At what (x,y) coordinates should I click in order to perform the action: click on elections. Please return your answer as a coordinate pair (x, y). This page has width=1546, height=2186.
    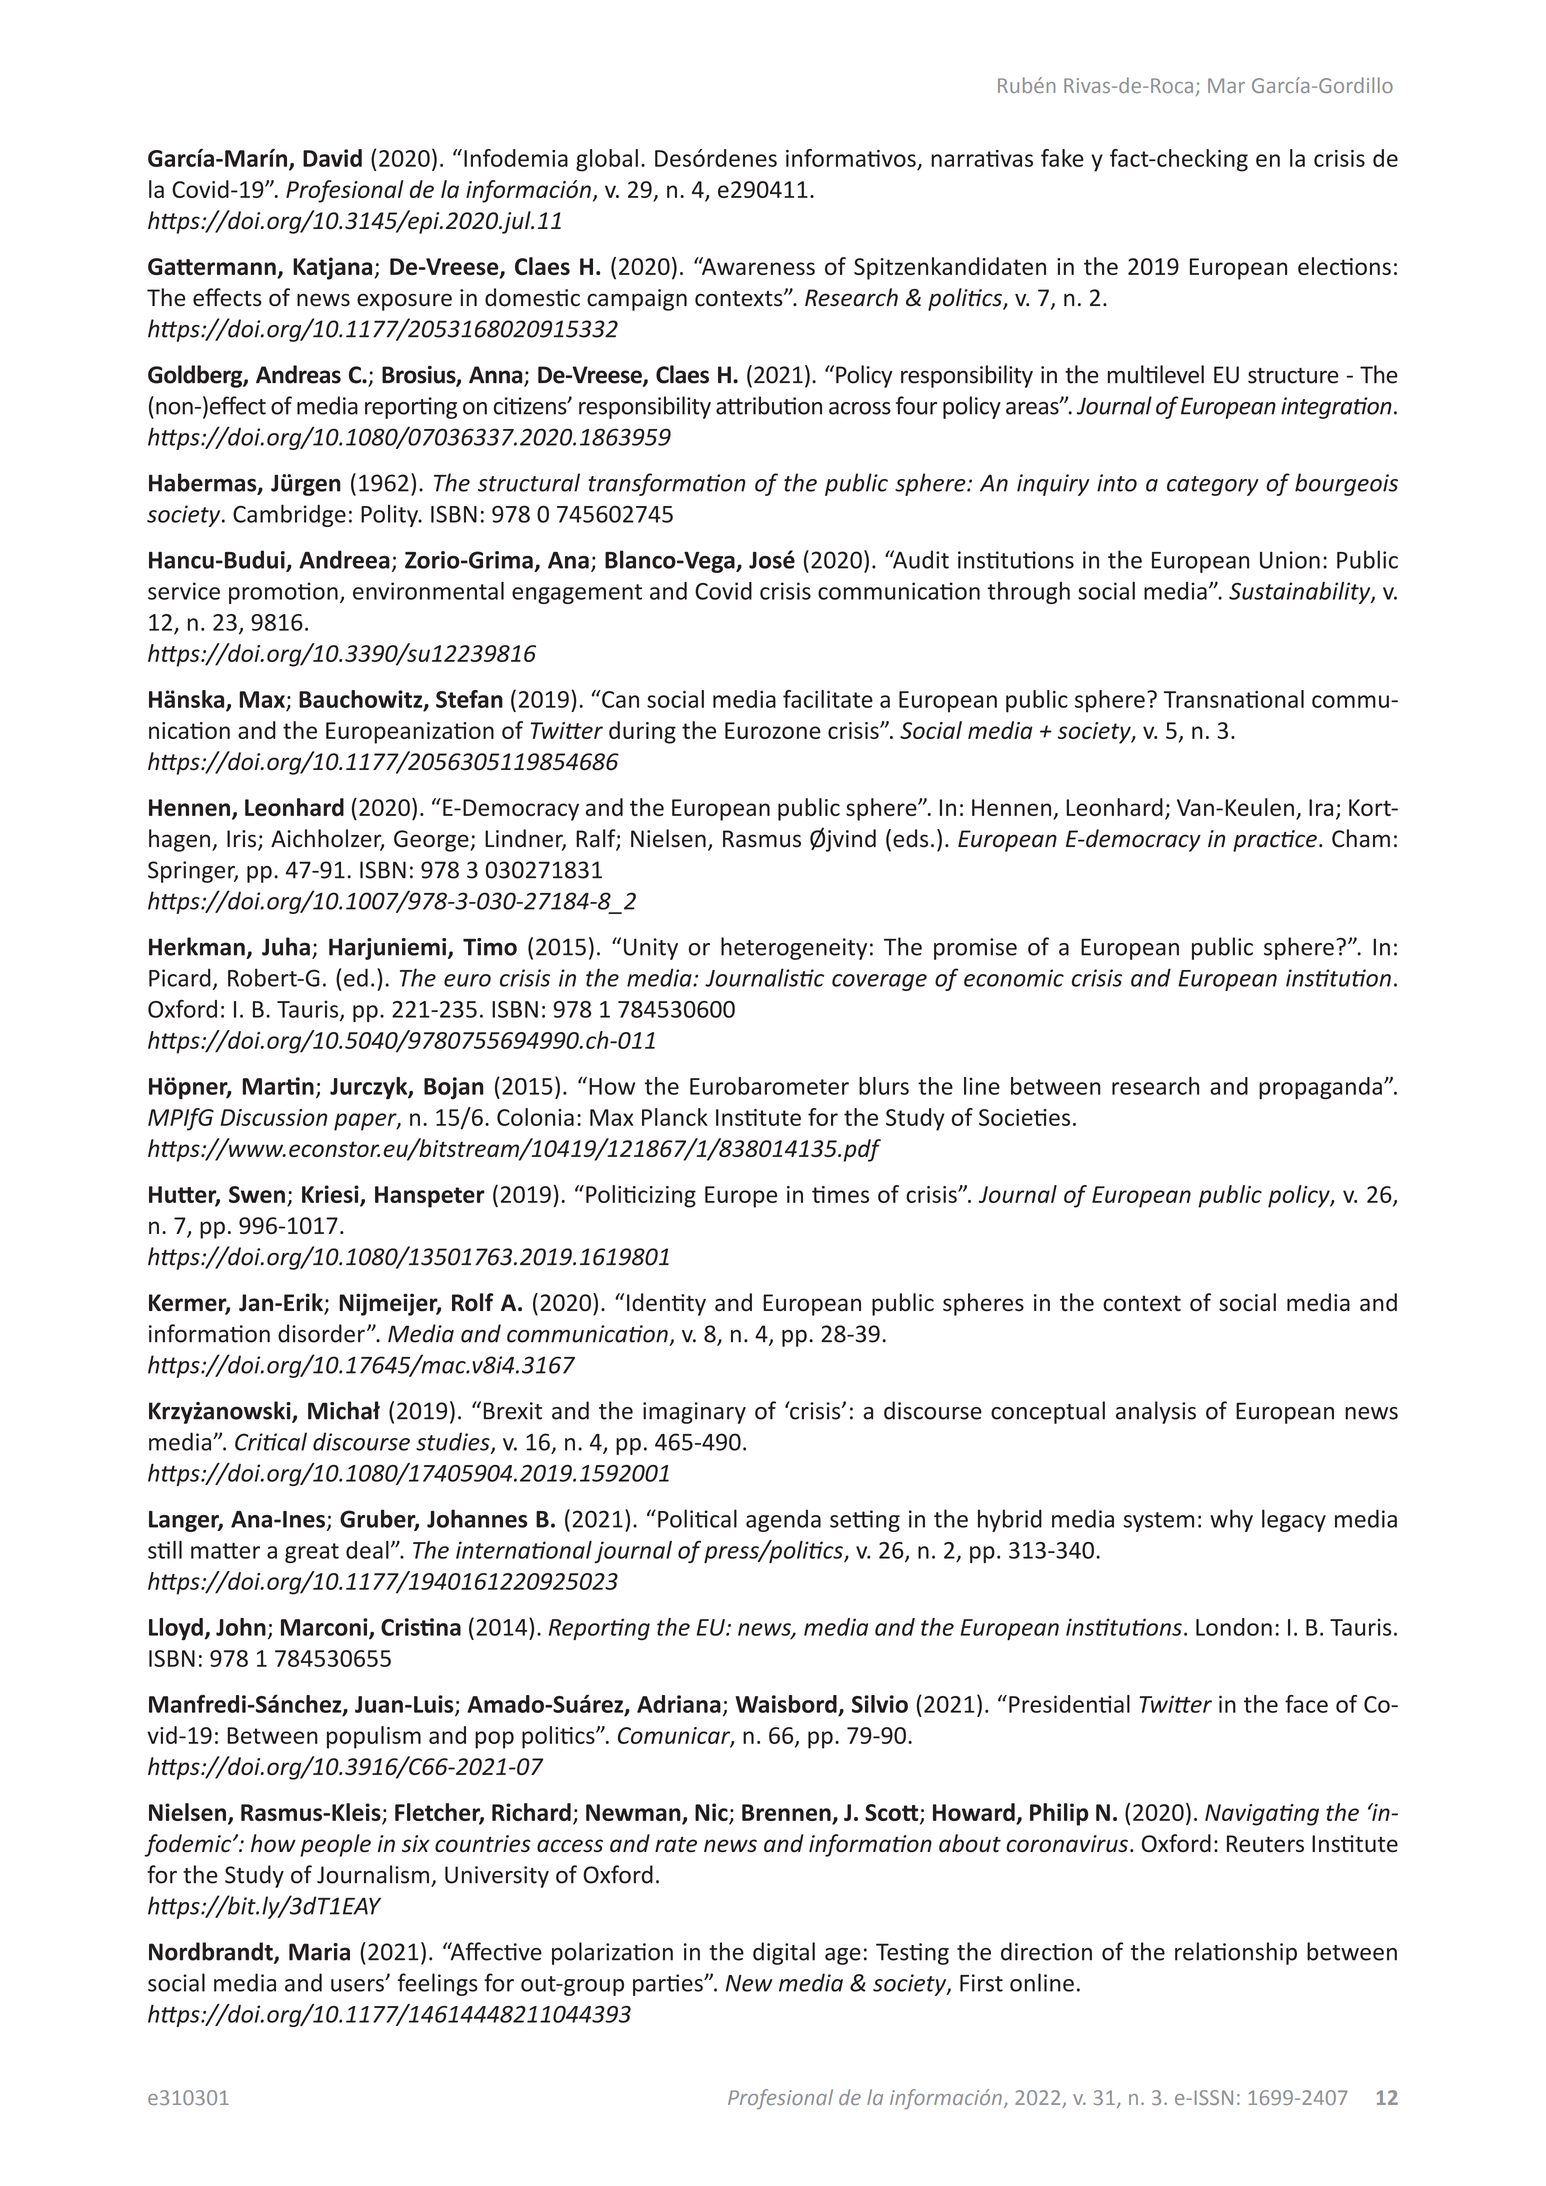
    Looking at the image, I should click on (1344, 266).
